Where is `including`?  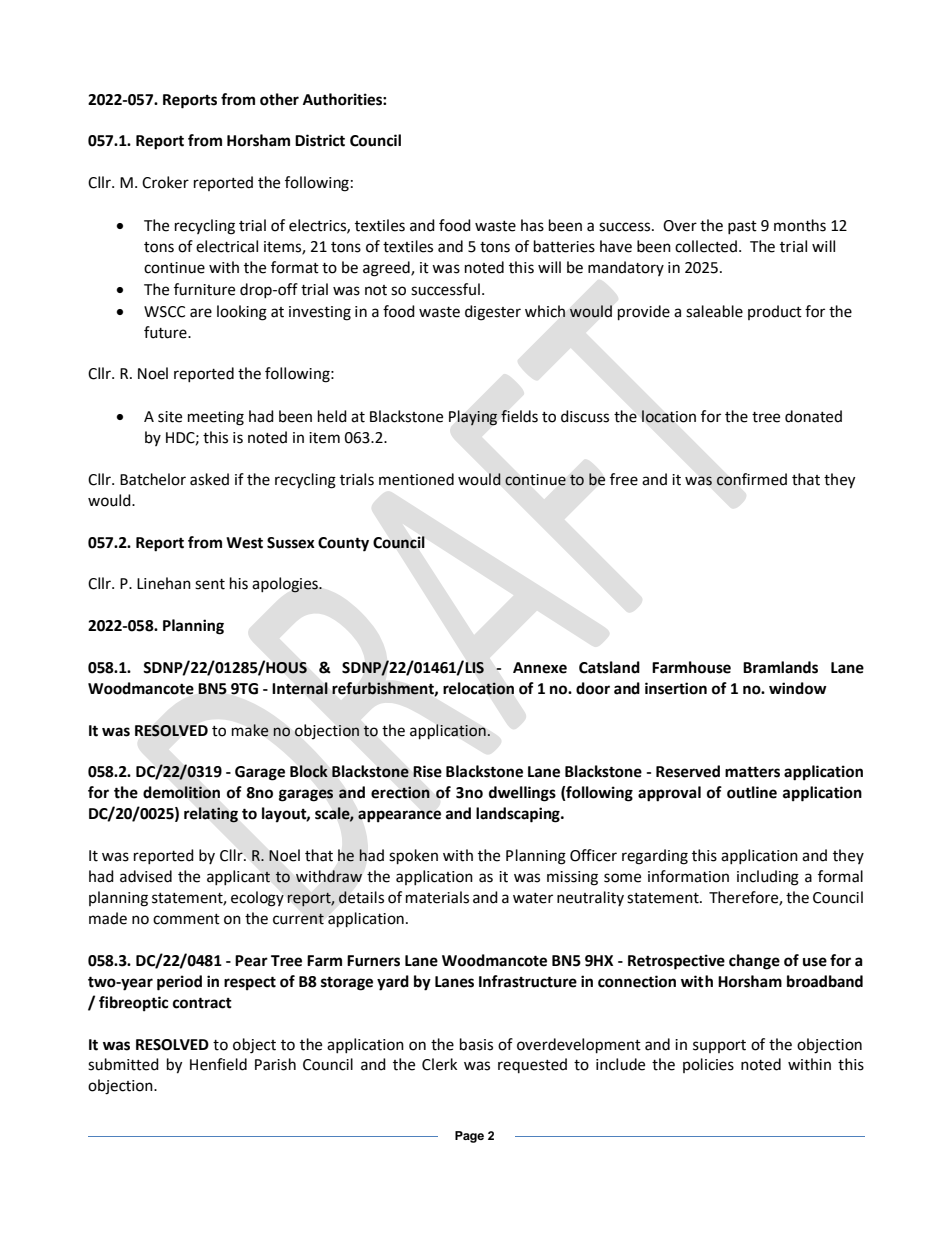 including is located at coordinates (768, 878).
